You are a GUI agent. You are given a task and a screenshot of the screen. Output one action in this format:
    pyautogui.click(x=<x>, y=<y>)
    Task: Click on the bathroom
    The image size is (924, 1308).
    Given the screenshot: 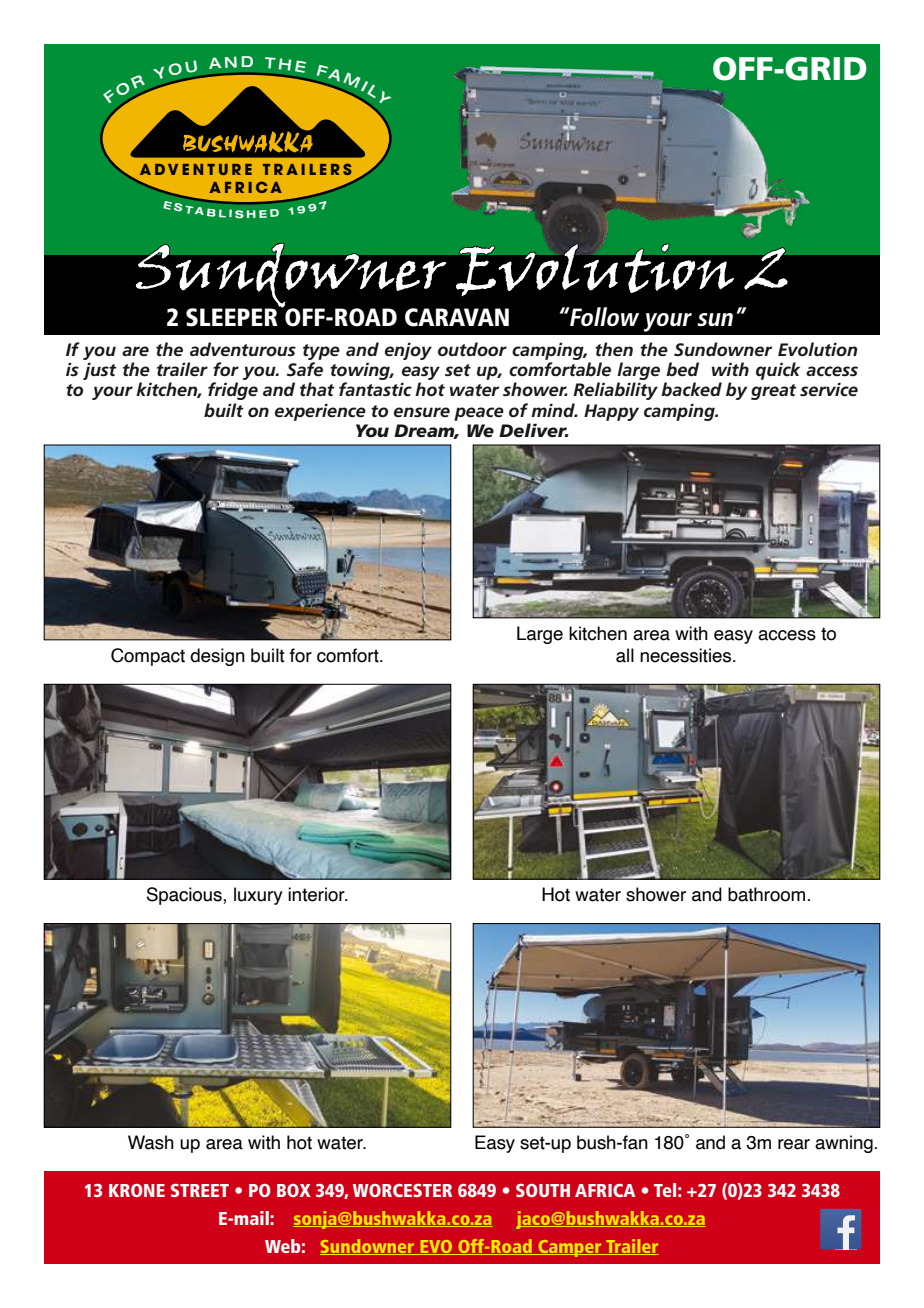 What is the action you would take?
    pyautogui.click(x=768, y=894)
